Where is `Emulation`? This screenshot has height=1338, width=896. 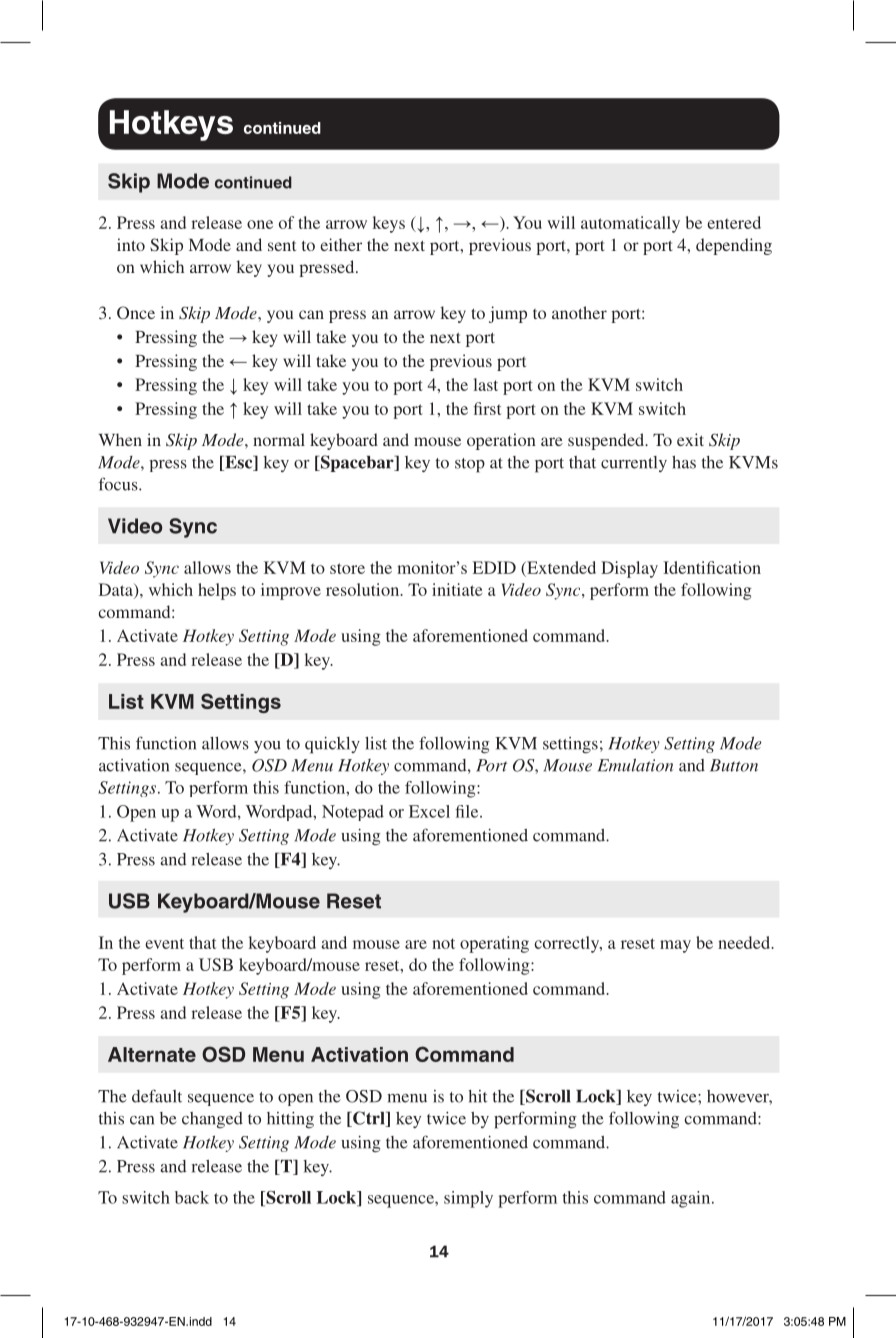 Emulation is located at coordinates (635, 765).
